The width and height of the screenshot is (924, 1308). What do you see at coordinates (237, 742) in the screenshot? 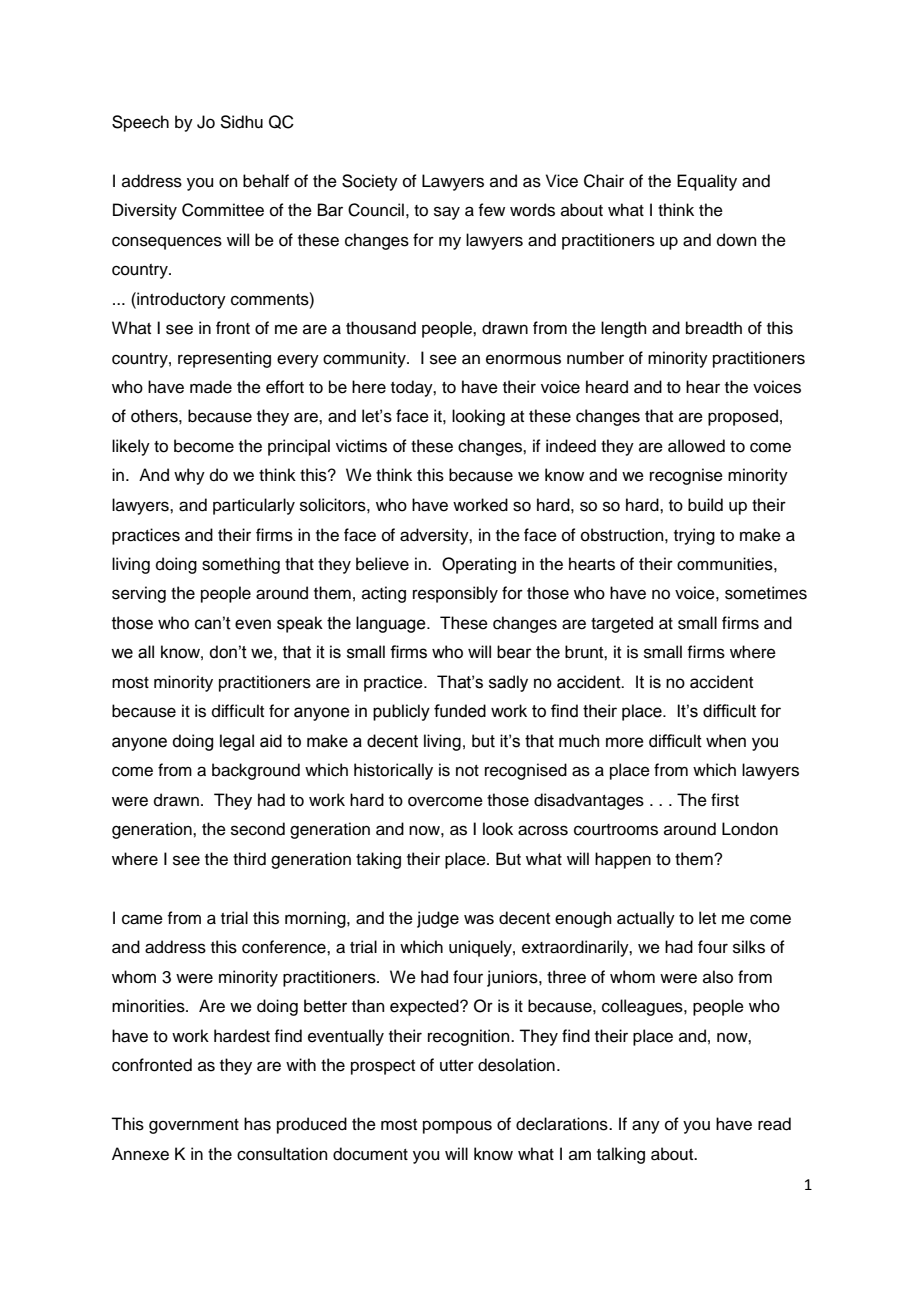
I see `legal` at bounding box center [237, 742].
